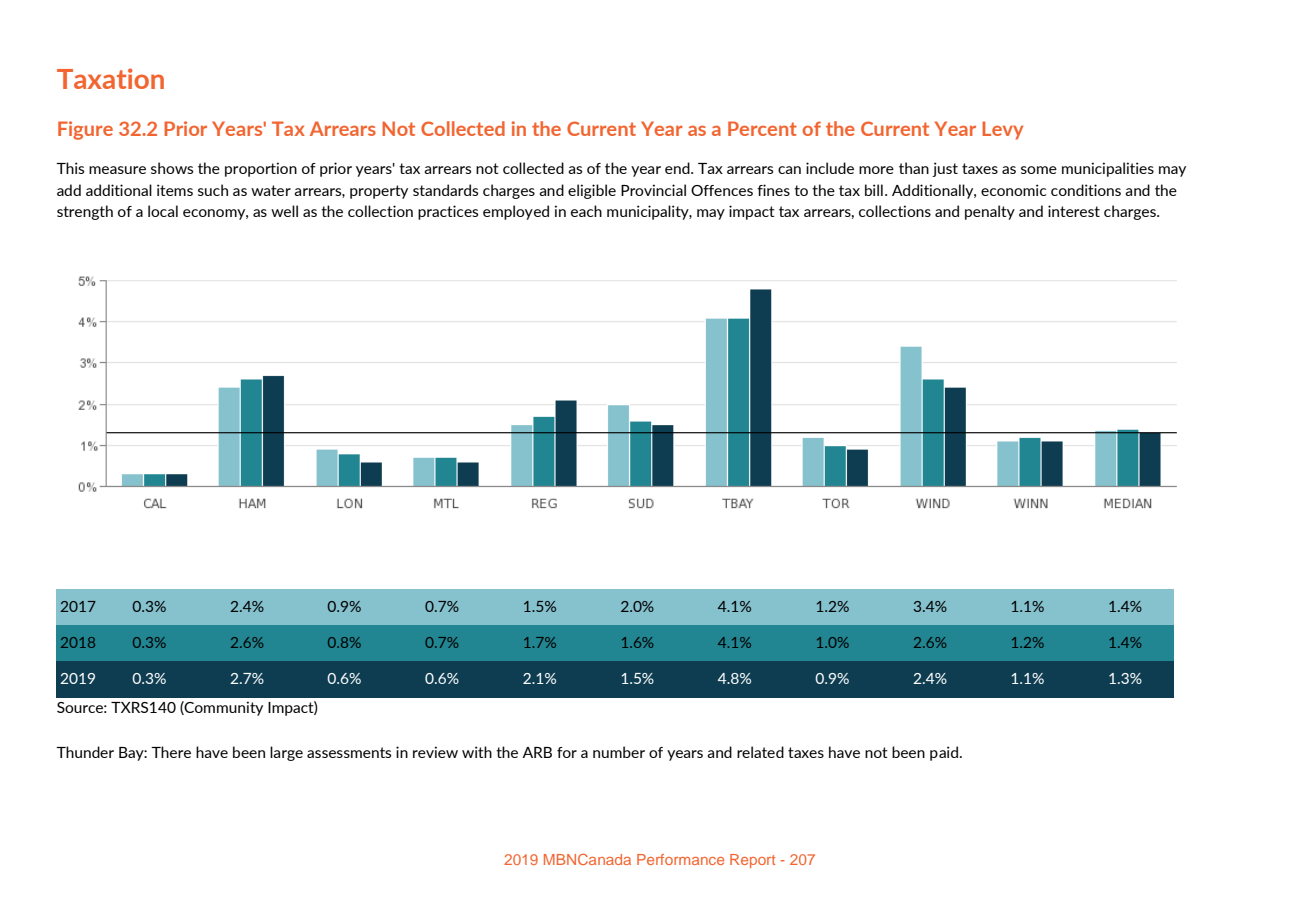 This screenshot has height=924, width=1308. What do you see at coordinates (171, 752) in the screenshot?
I see `There` at bounding box center [171, 752].
